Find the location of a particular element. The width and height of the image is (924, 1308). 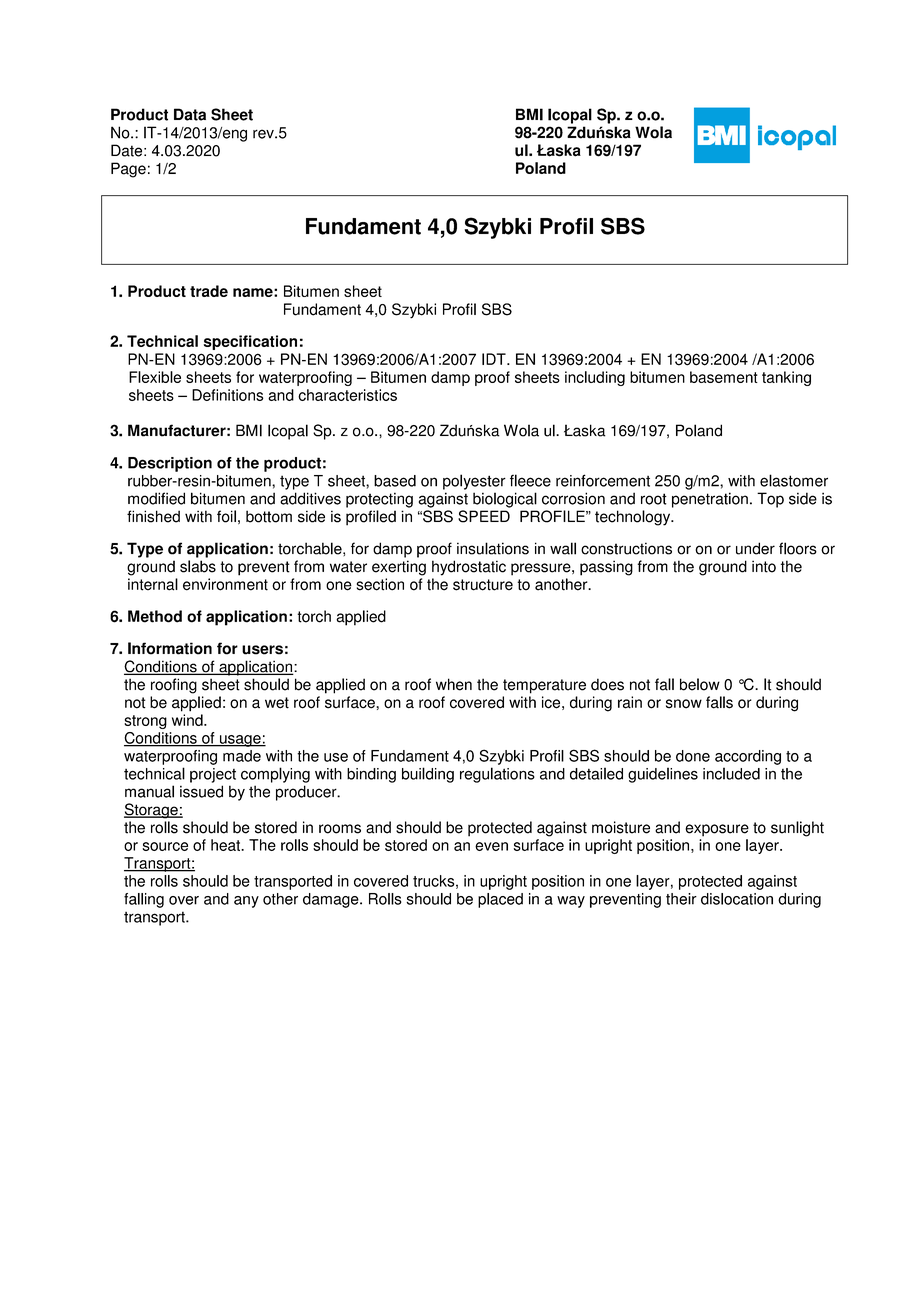

placed is located at coordinates (500, 900).
